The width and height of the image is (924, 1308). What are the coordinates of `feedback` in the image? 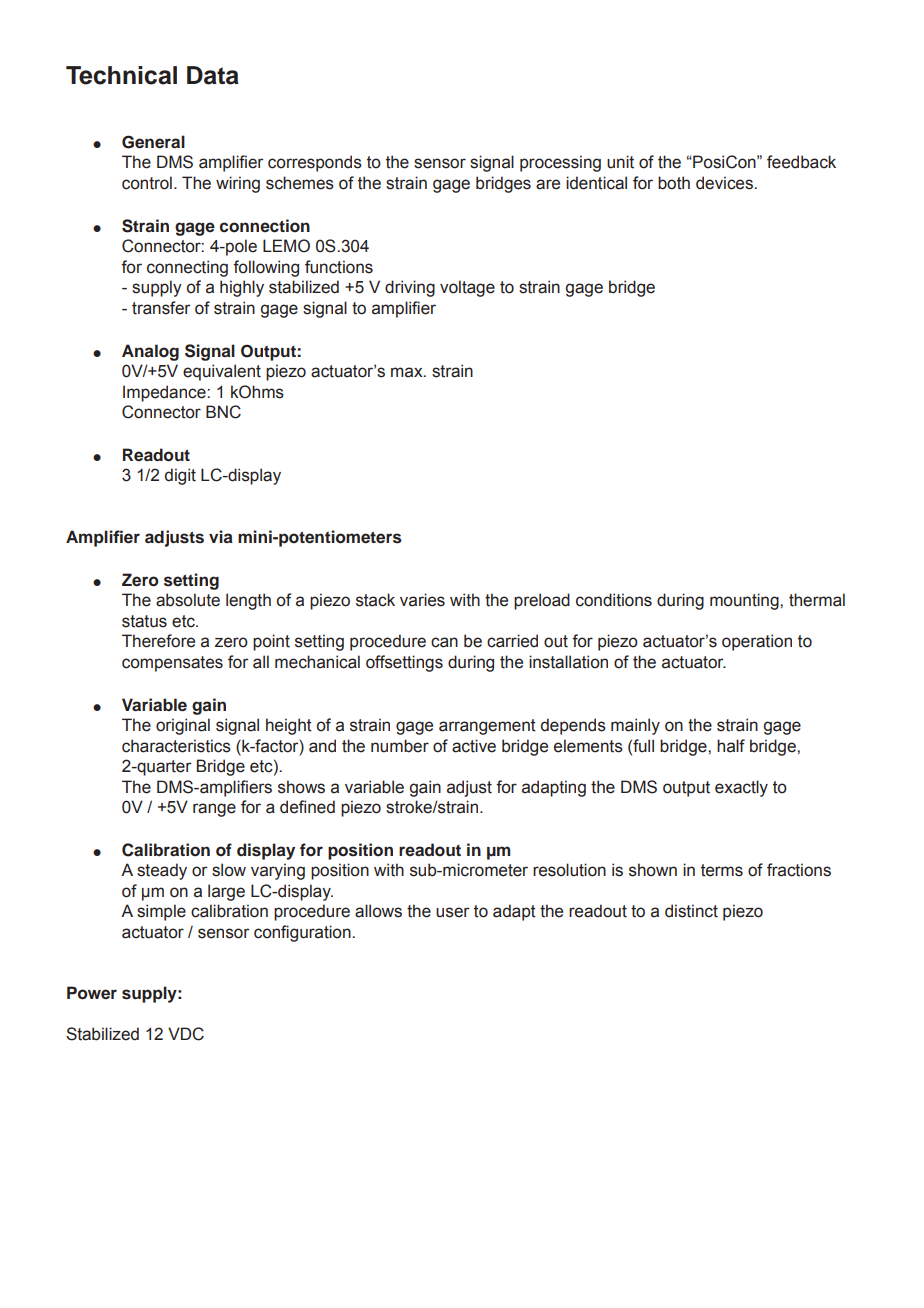 It's located at (801, 162).
